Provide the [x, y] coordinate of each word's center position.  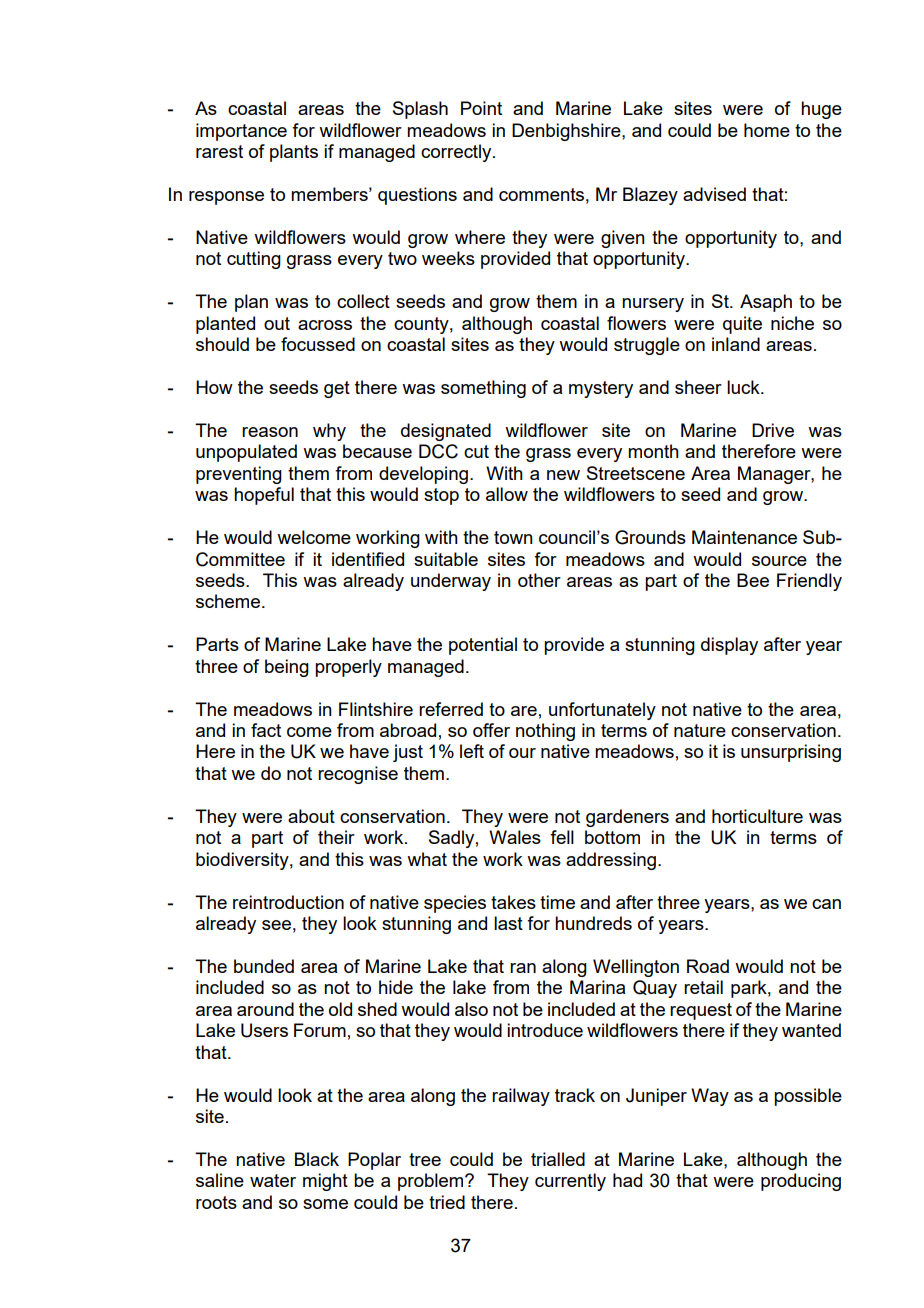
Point [481, 108]
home [767, 130]
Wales [515, 837]
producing [801, 1182]
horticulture [757, 816]
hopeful [264, 496]
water [273, 1180]
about [311, 816]
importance [241, 132]
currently [570, 1182]
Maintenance [744, 537]
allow [507, 494]
